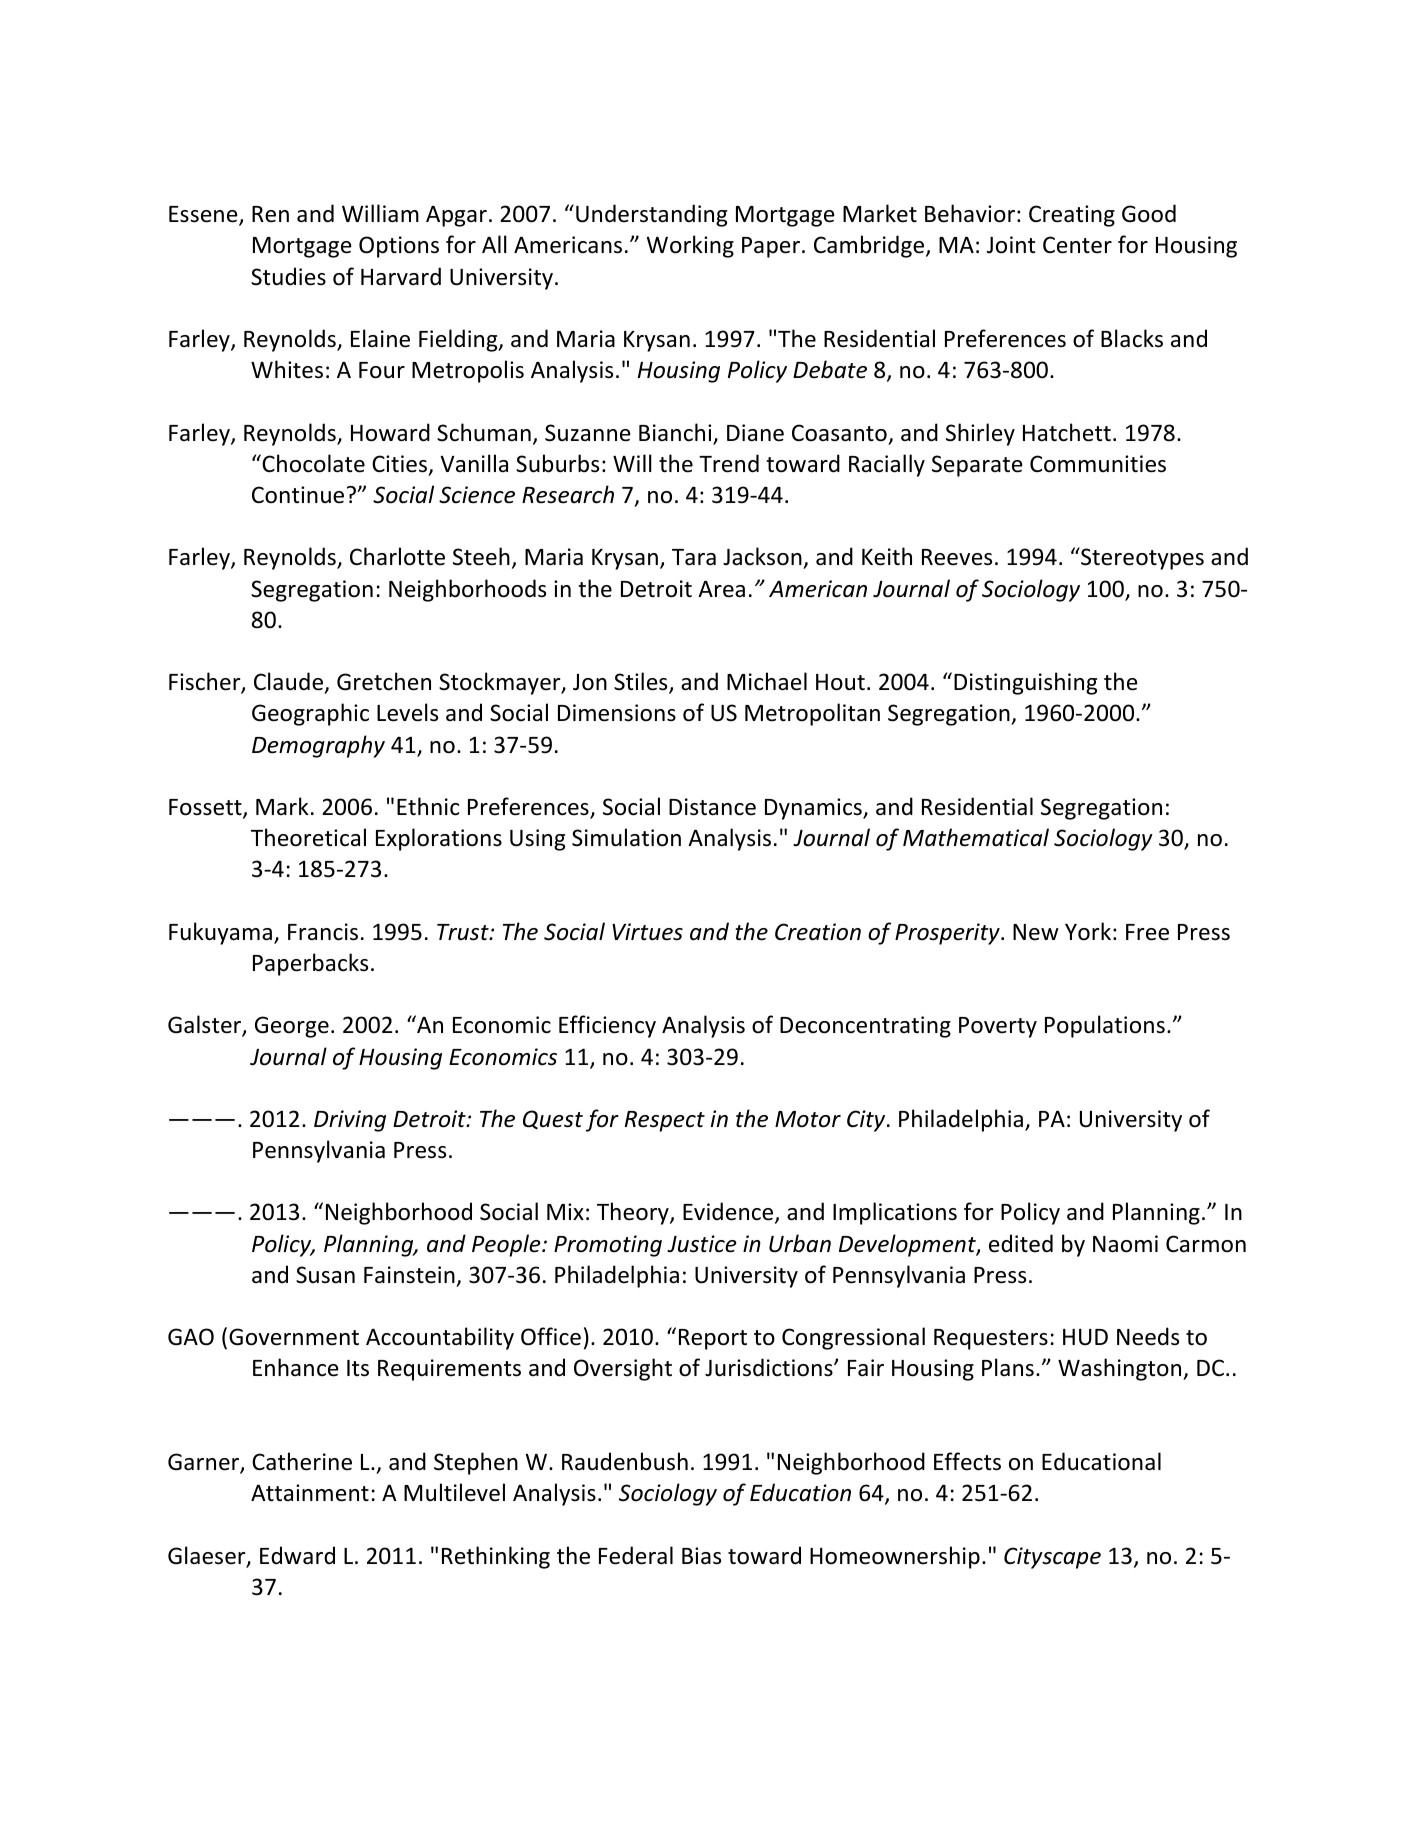  Describe the element at coordinates (288, 276) in the screenshot. I see `Studies` at that location.
